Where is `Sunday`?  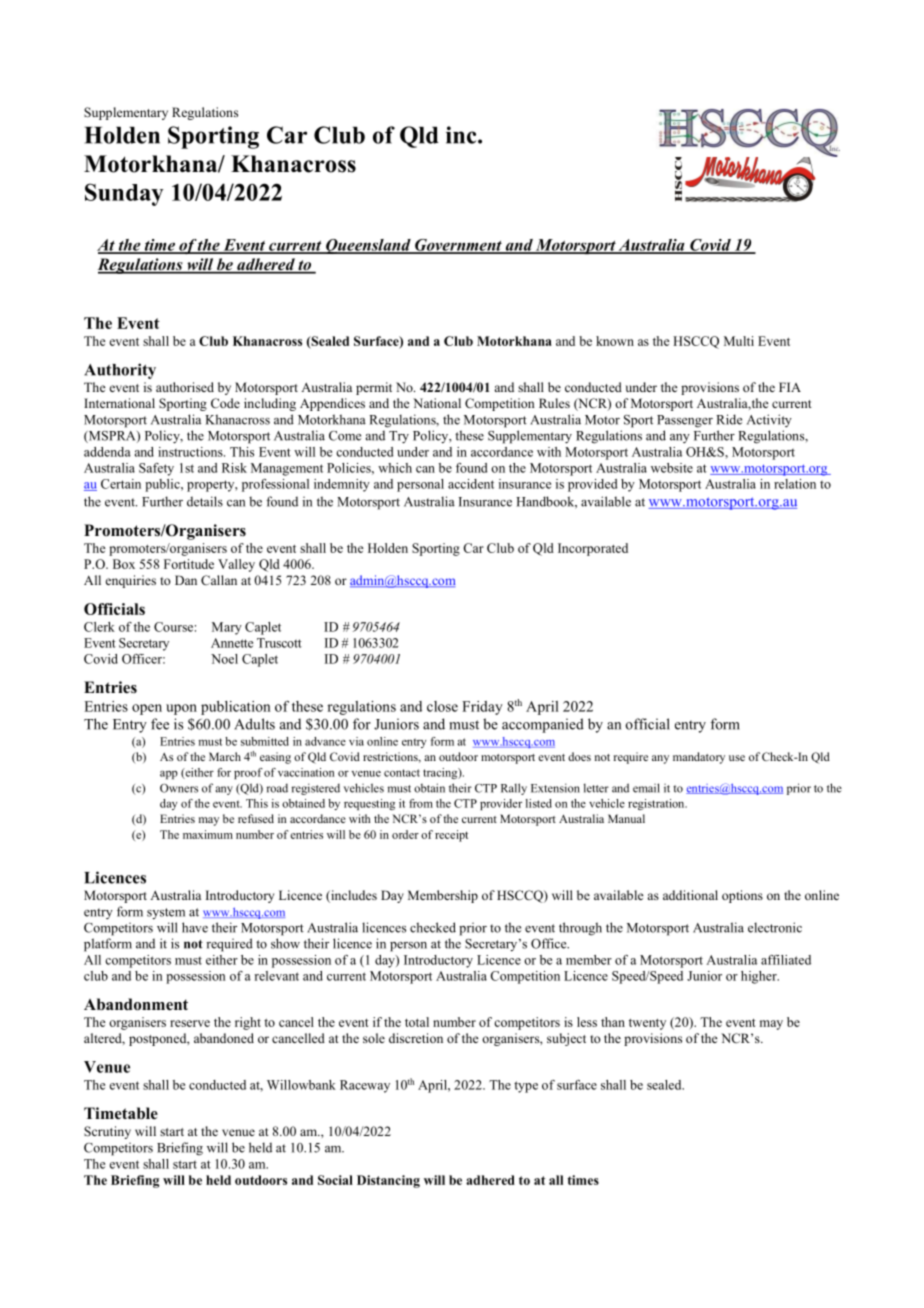
Sunday is located at coordinates (124, 194).
